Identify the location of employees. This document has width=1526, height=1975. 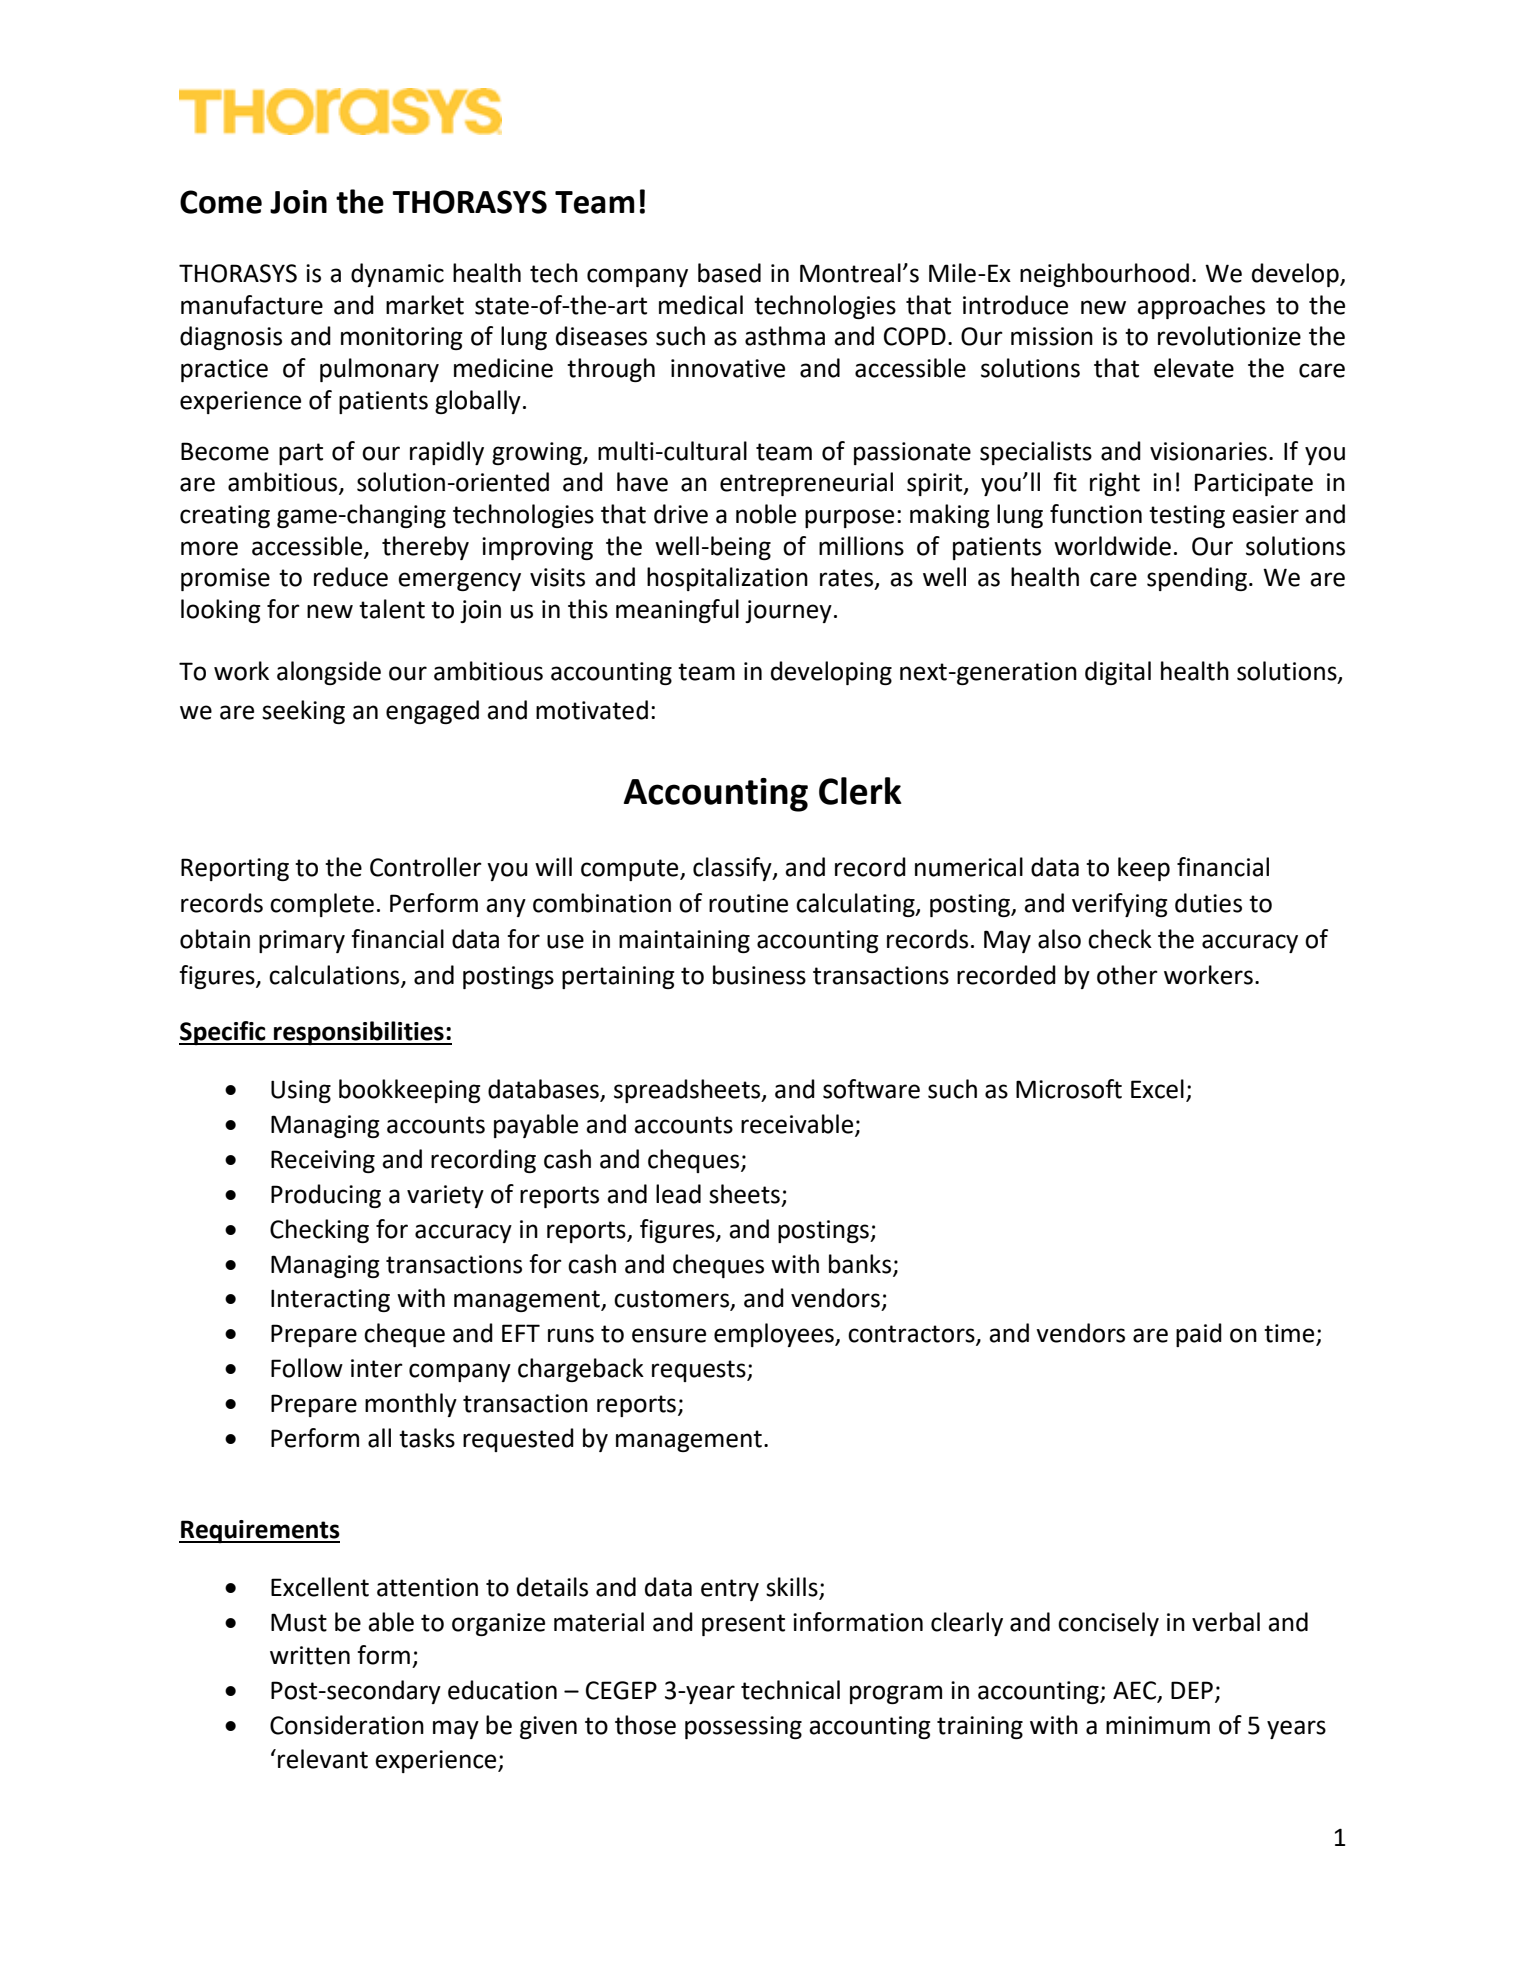
(775, 1335).
